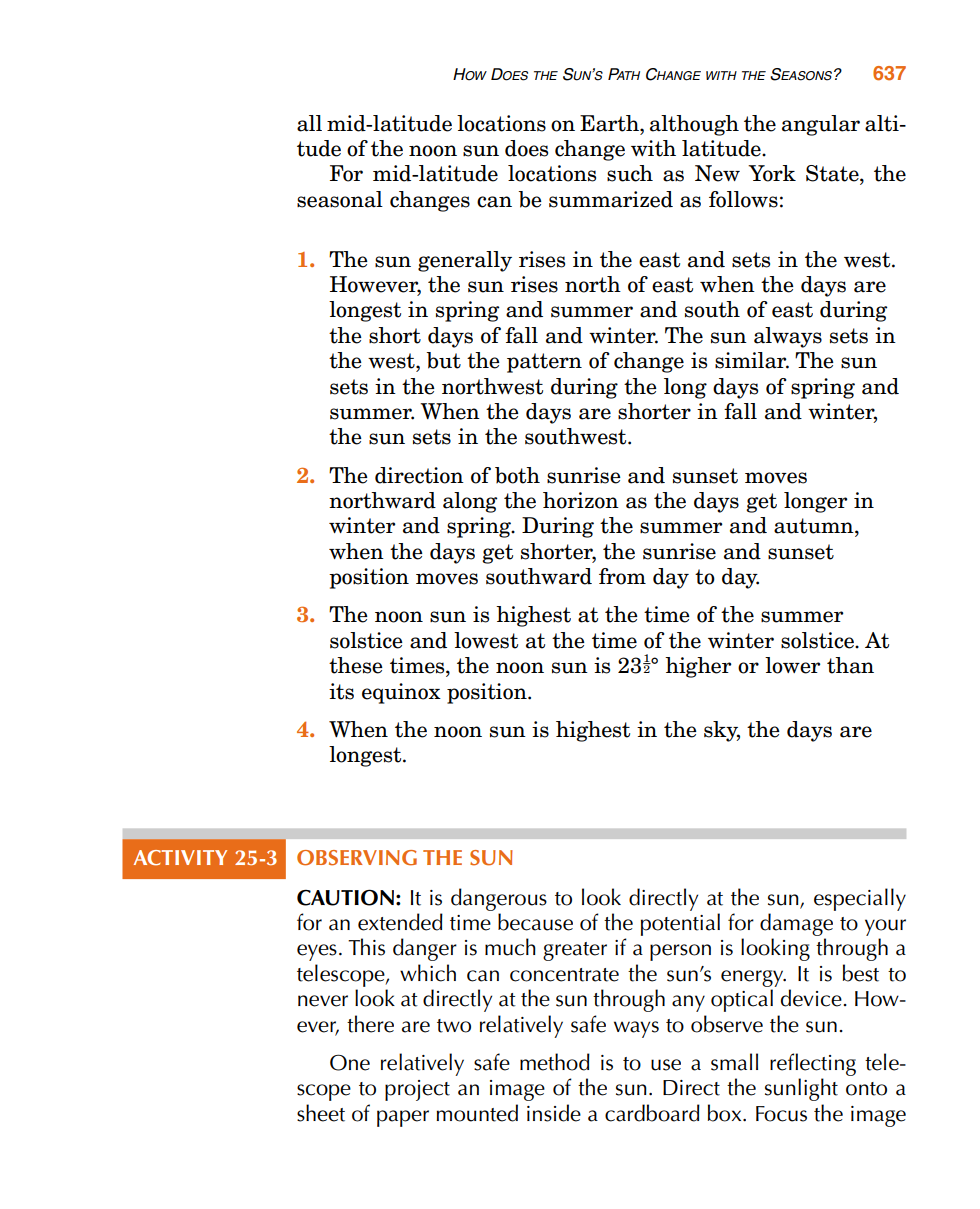  What do you see at coordinates (752, 360) in the image?
I see `similar` at bounding box center [752, 360].
